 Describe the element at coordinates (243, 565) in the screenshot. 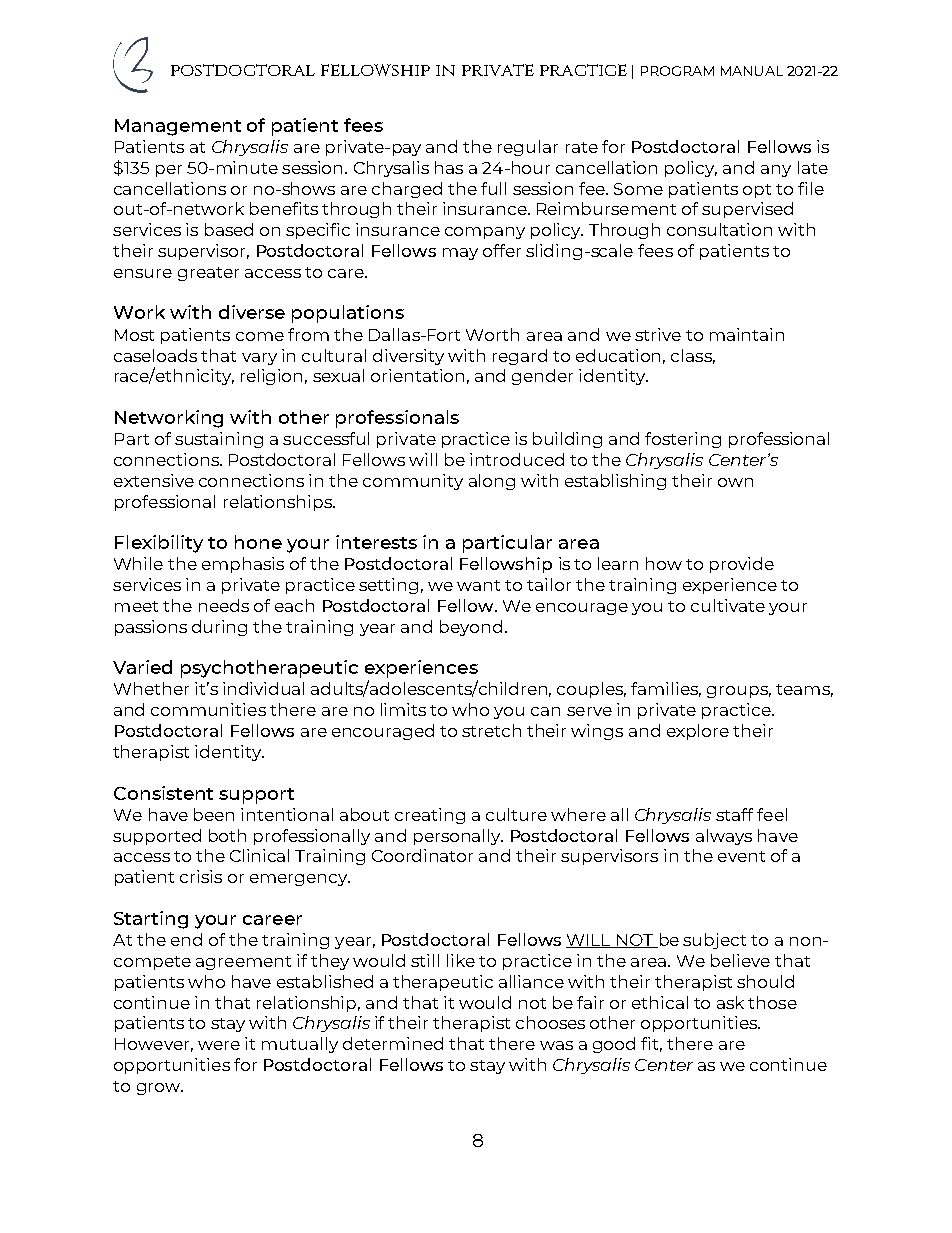

I see `emphasis` at that location.
